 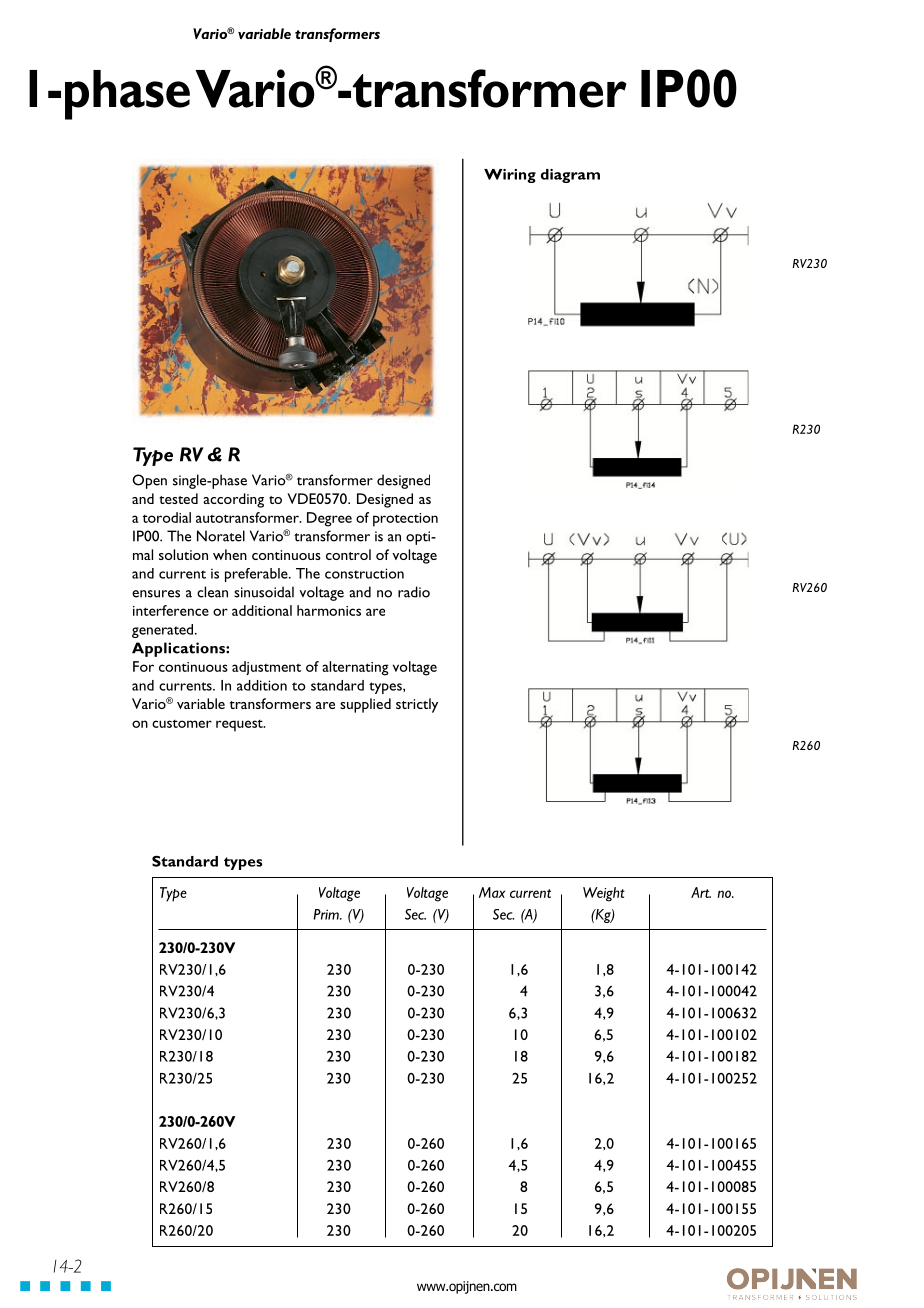 I want to click on Prim, so click(x=327, y=914).
